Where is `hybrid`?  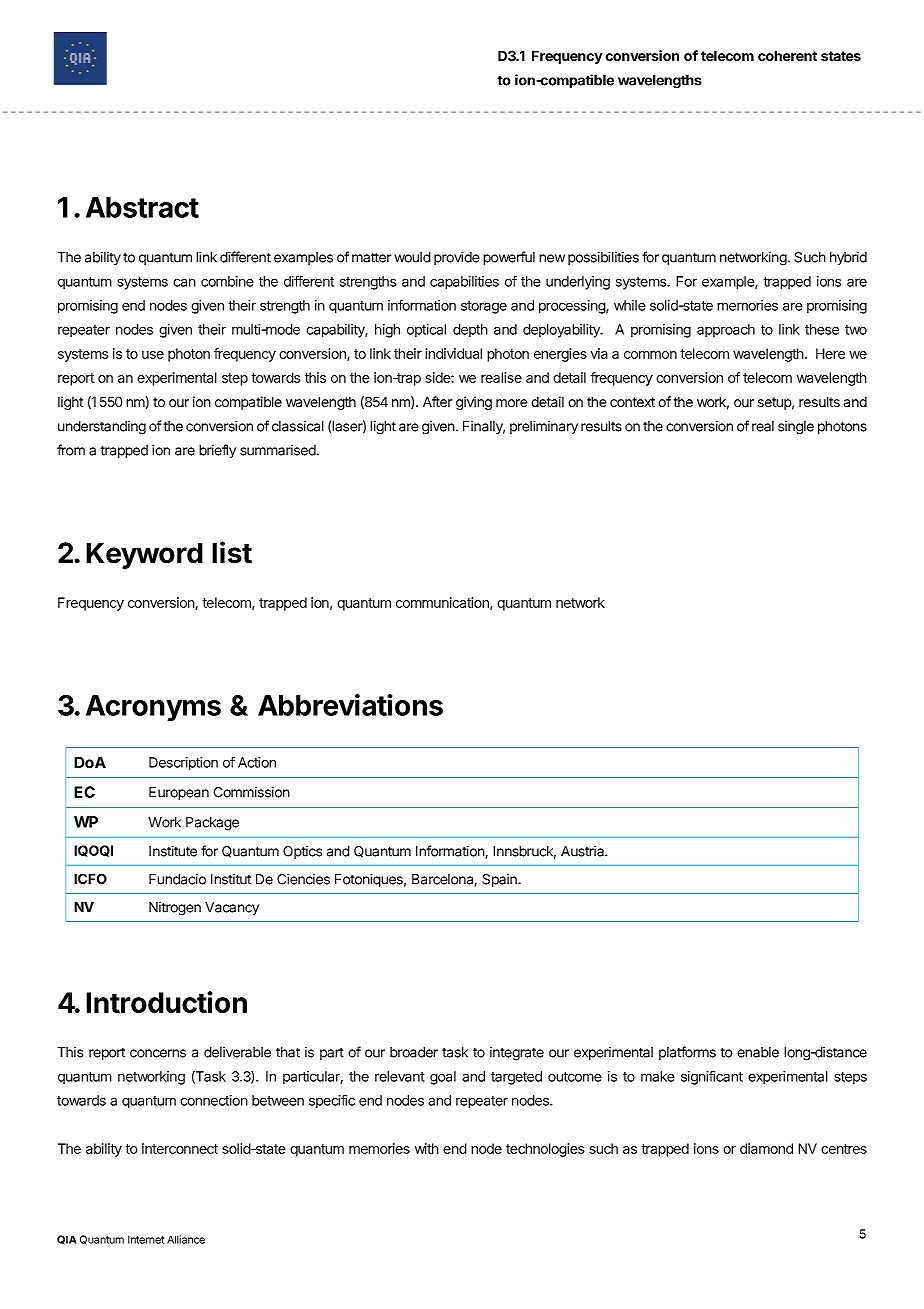
hybrid is located at coordinates (848, 258).
